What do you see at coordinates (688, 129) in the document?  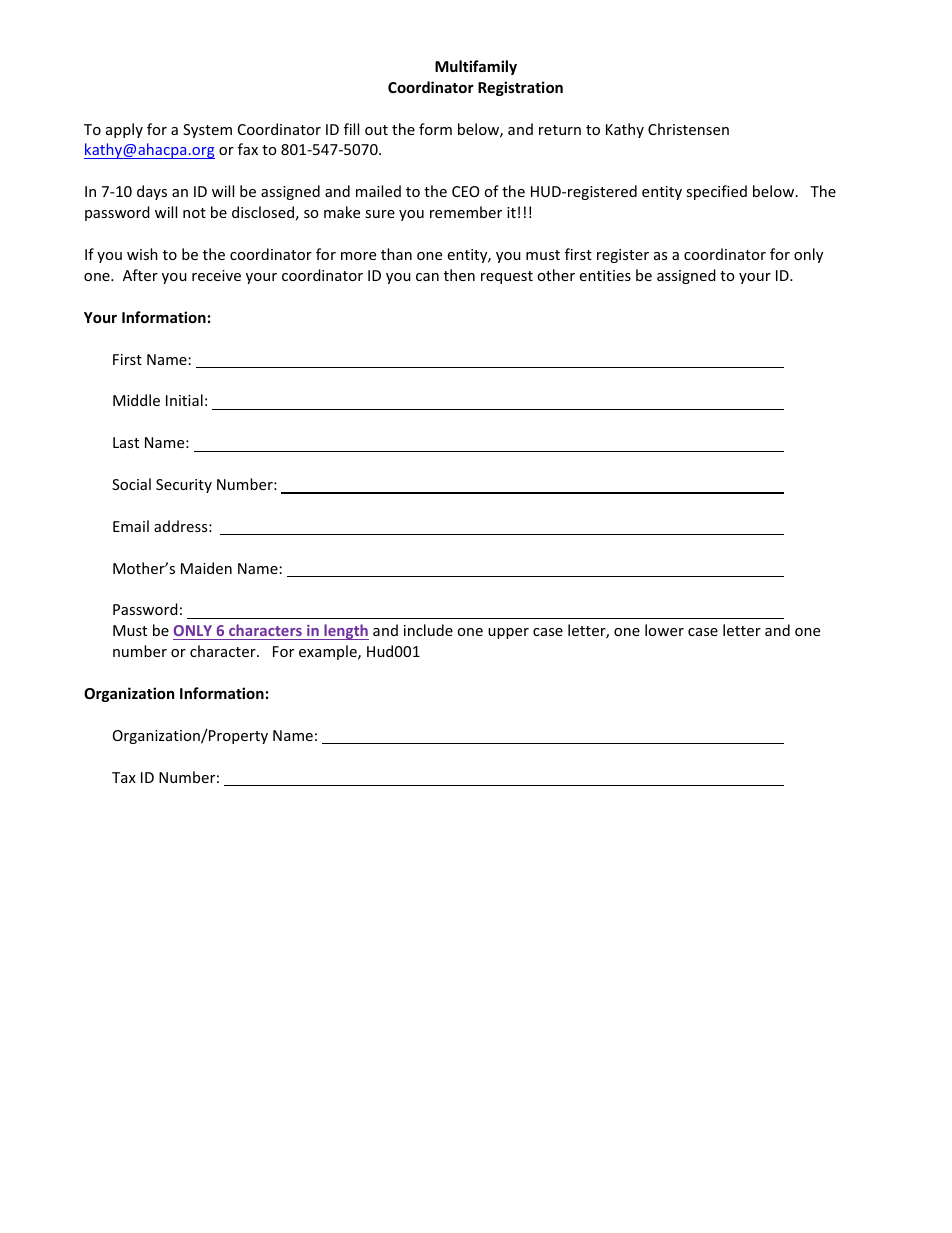 I see `Christensen` at bounding box center [688, 129].
